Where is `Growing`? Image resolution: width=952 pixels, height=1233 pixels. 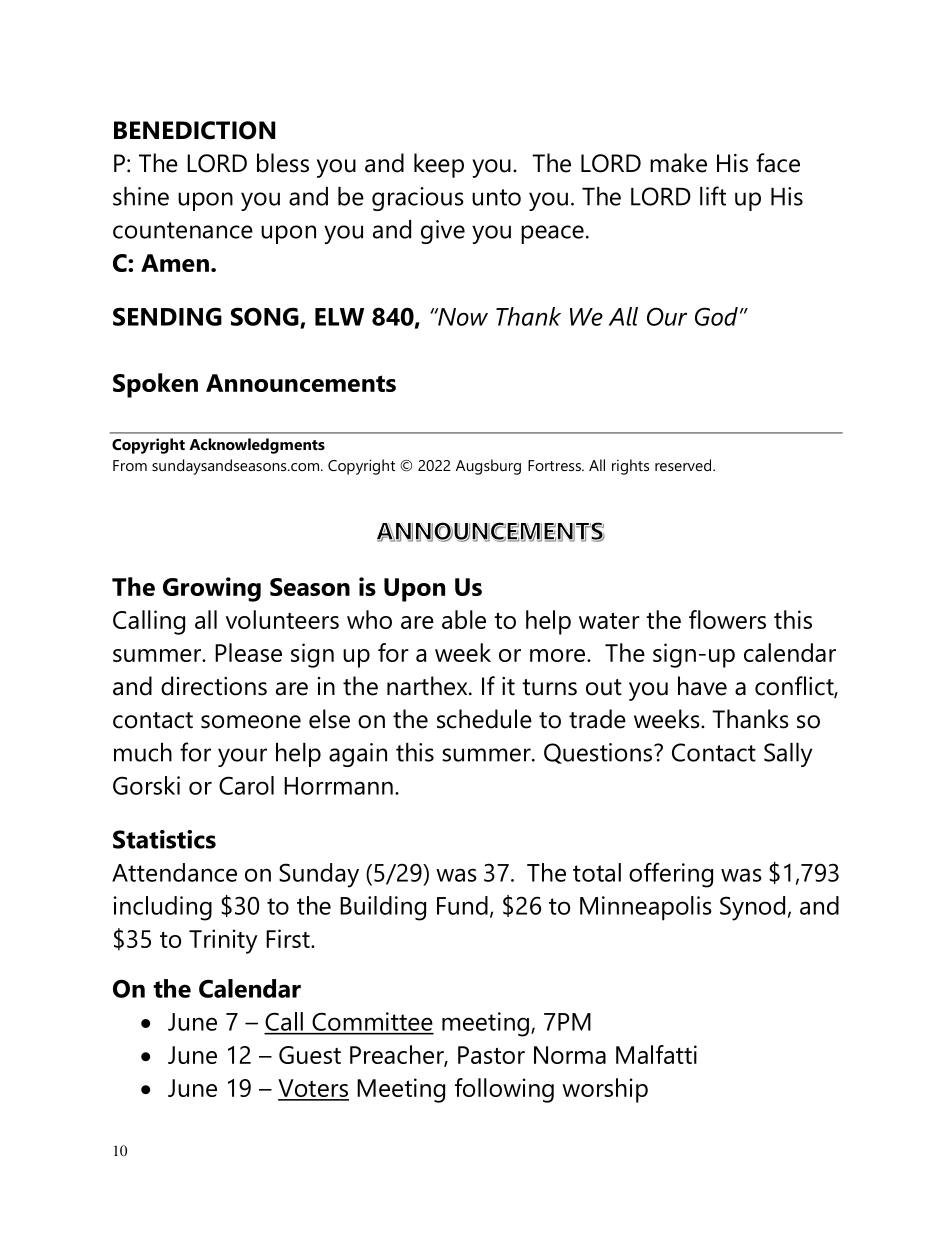 Growing is located at coordinates (212, 589).
